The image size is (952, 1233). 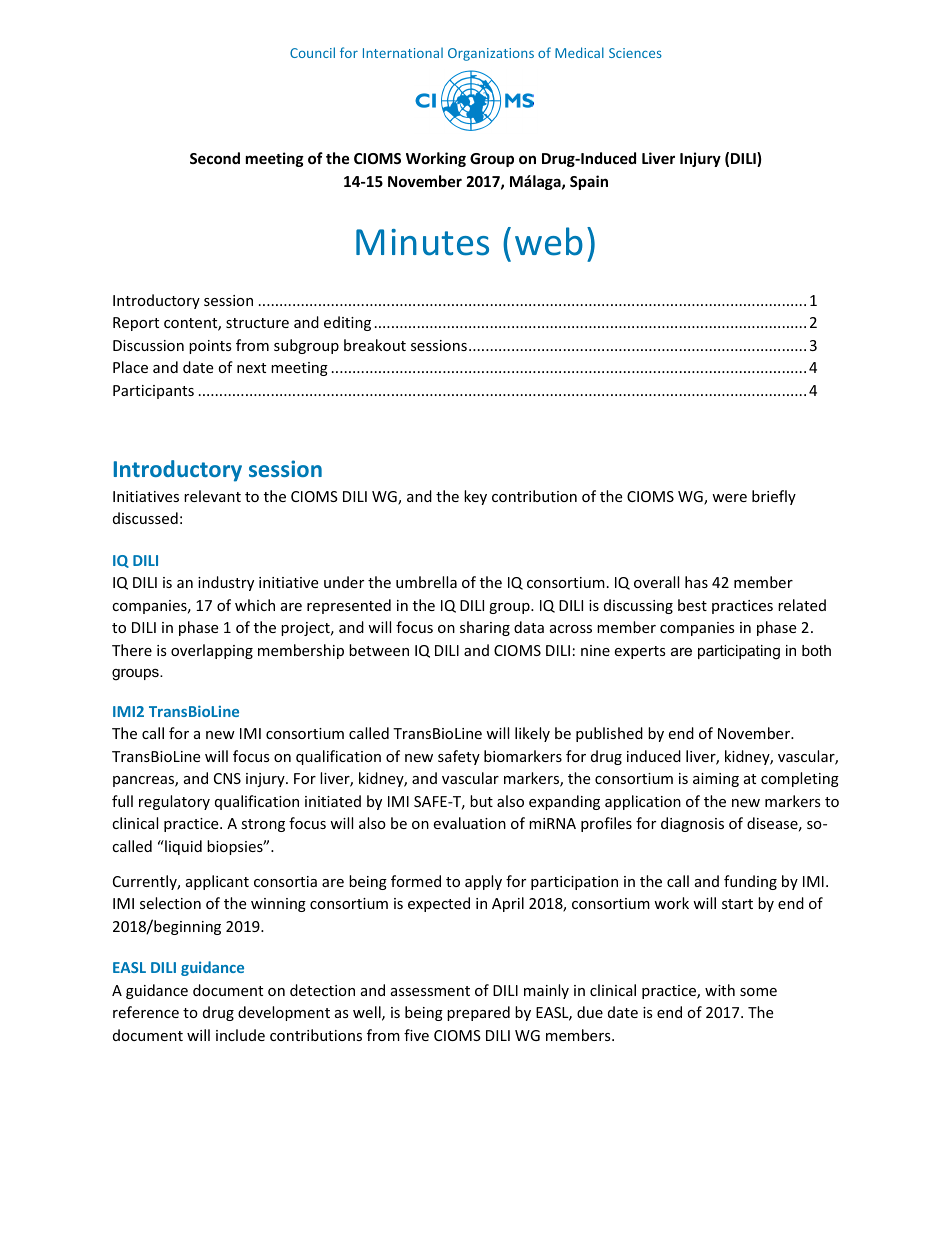 What do you see at coordinates (215, 158) in the screenshot?
I see `Second` at bounding box center [215, 158].
